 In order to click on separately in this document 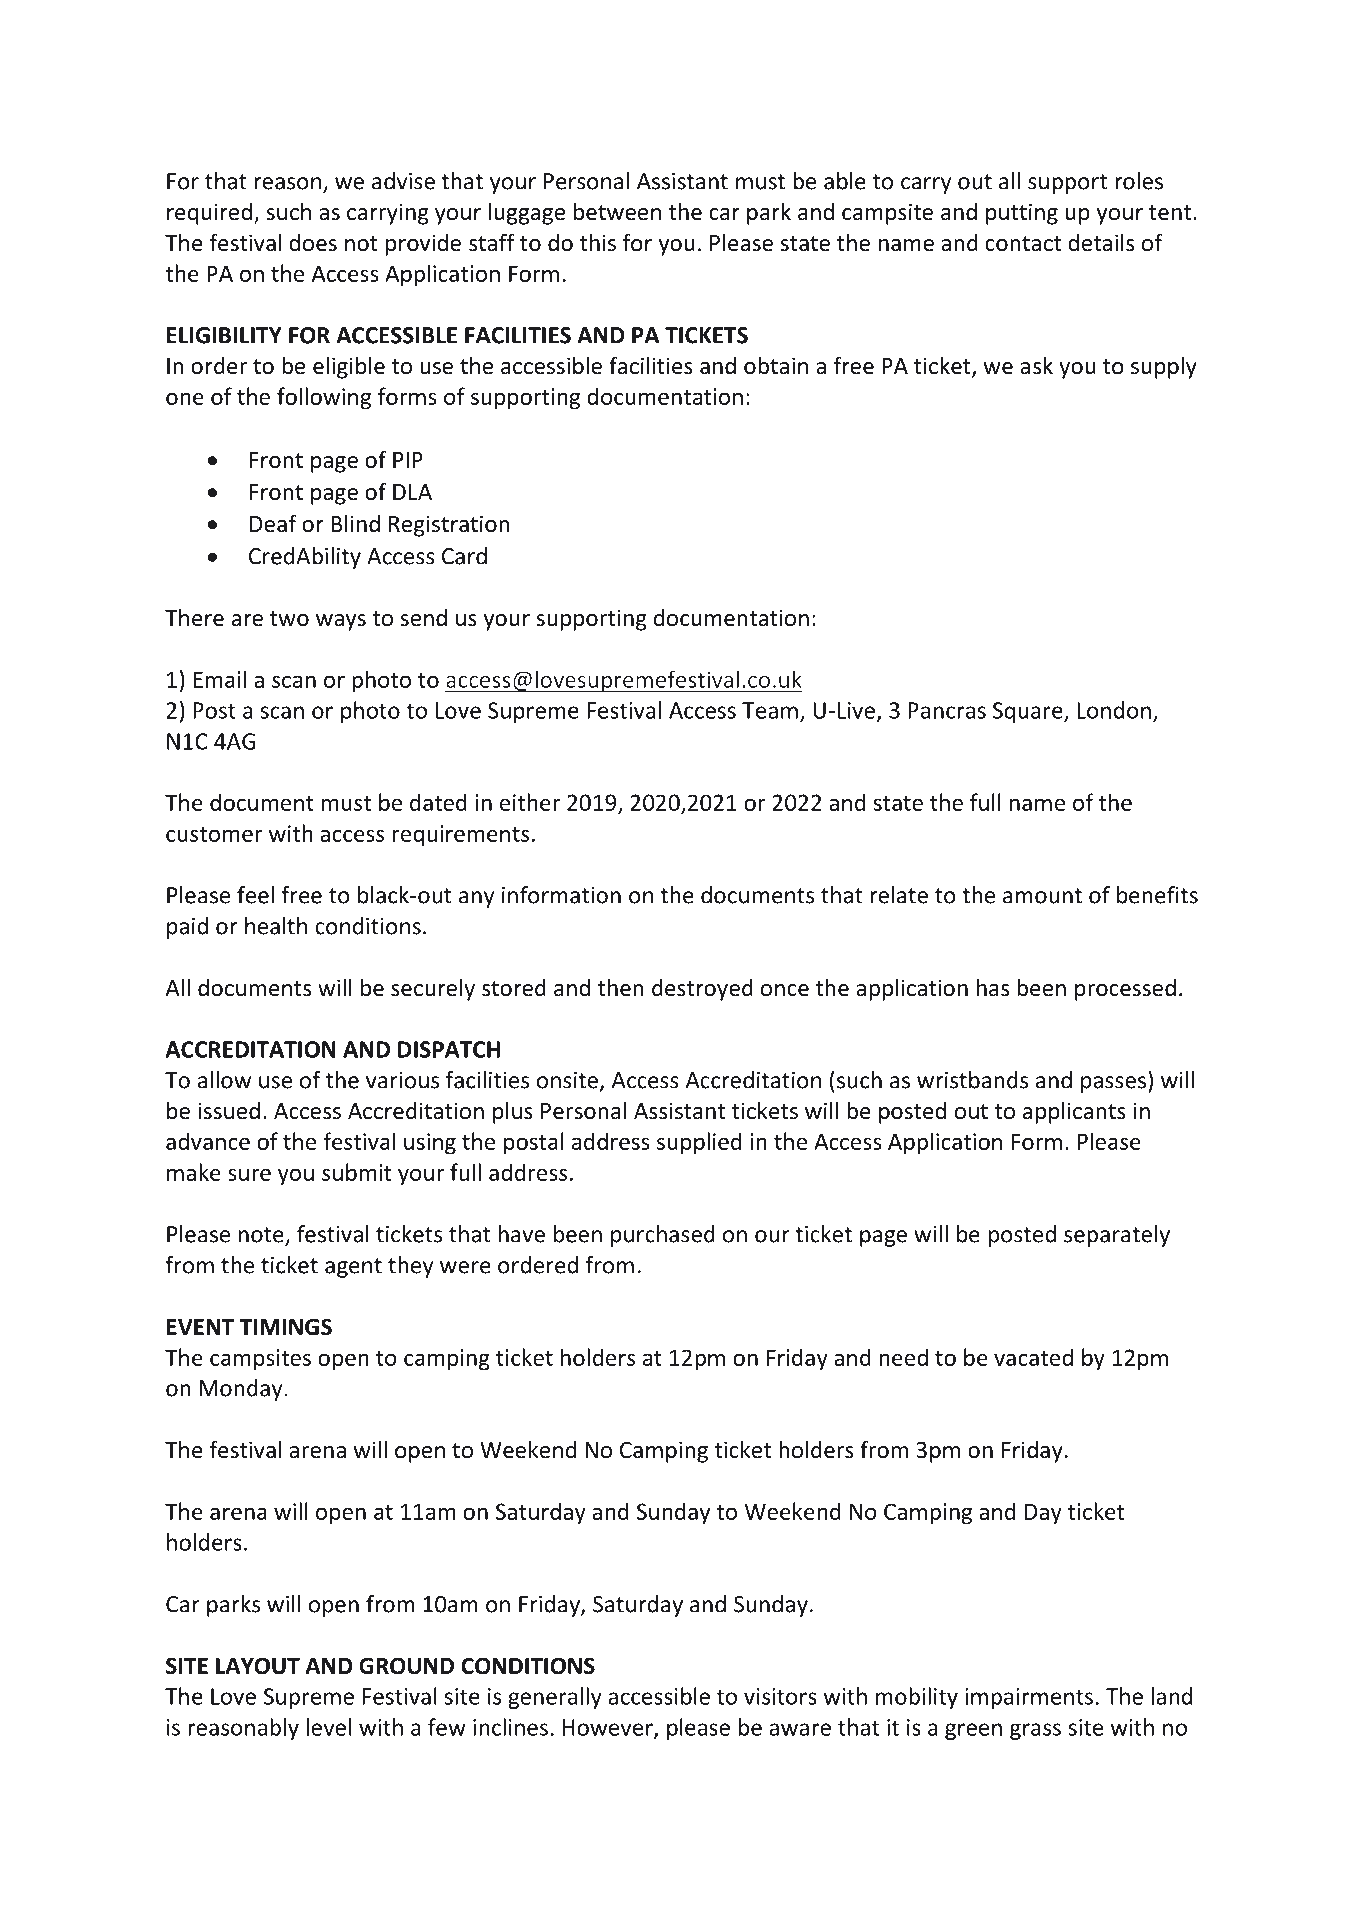, I will do `click(1117, 1236)`.
